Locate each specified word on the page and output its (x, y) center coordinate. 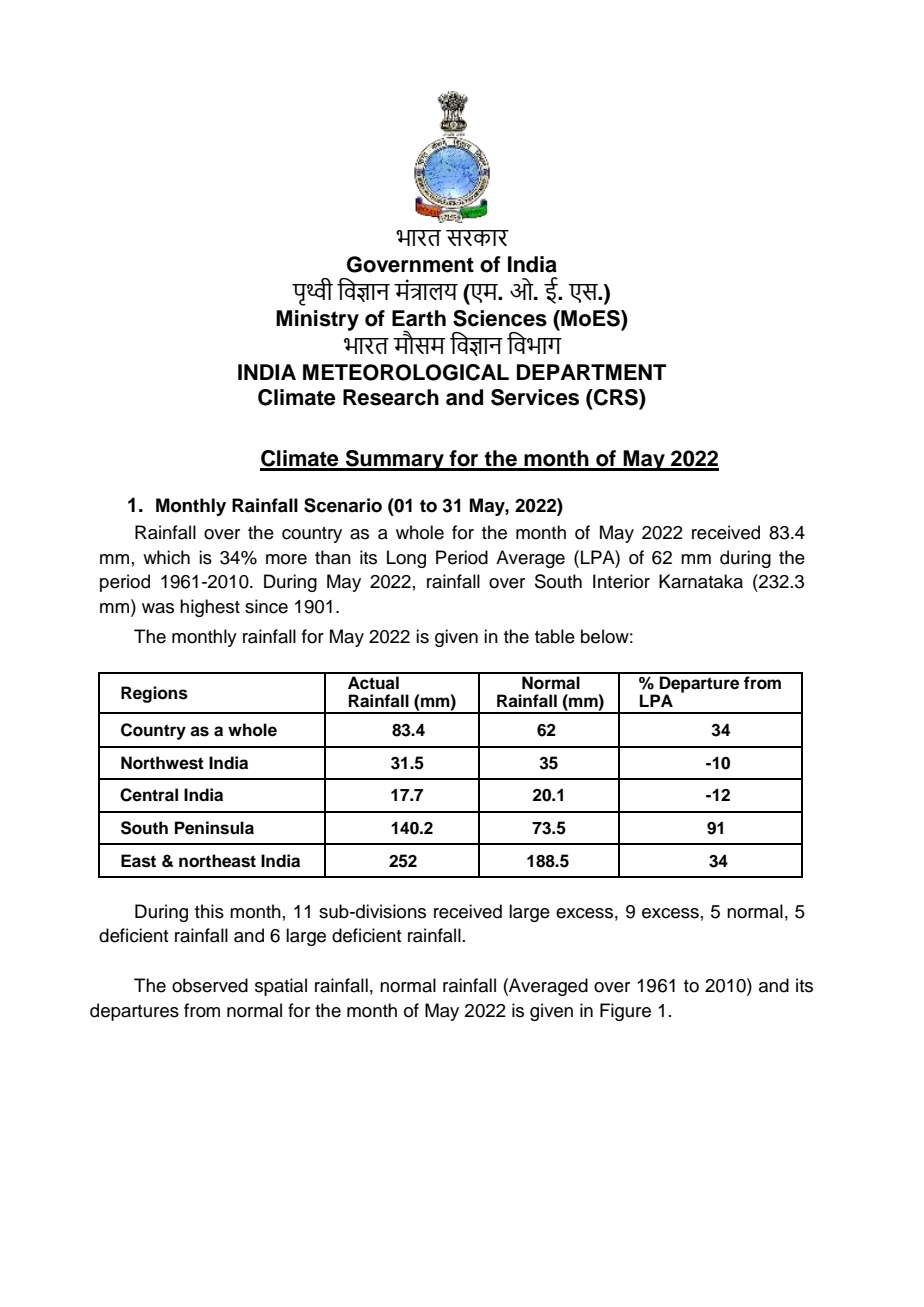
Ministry (317, 320)
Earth (419, 318)
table (555, 636)
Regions (154, 694)
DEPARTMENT (591, 372)
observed (210, 985)
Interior (621, 581)
